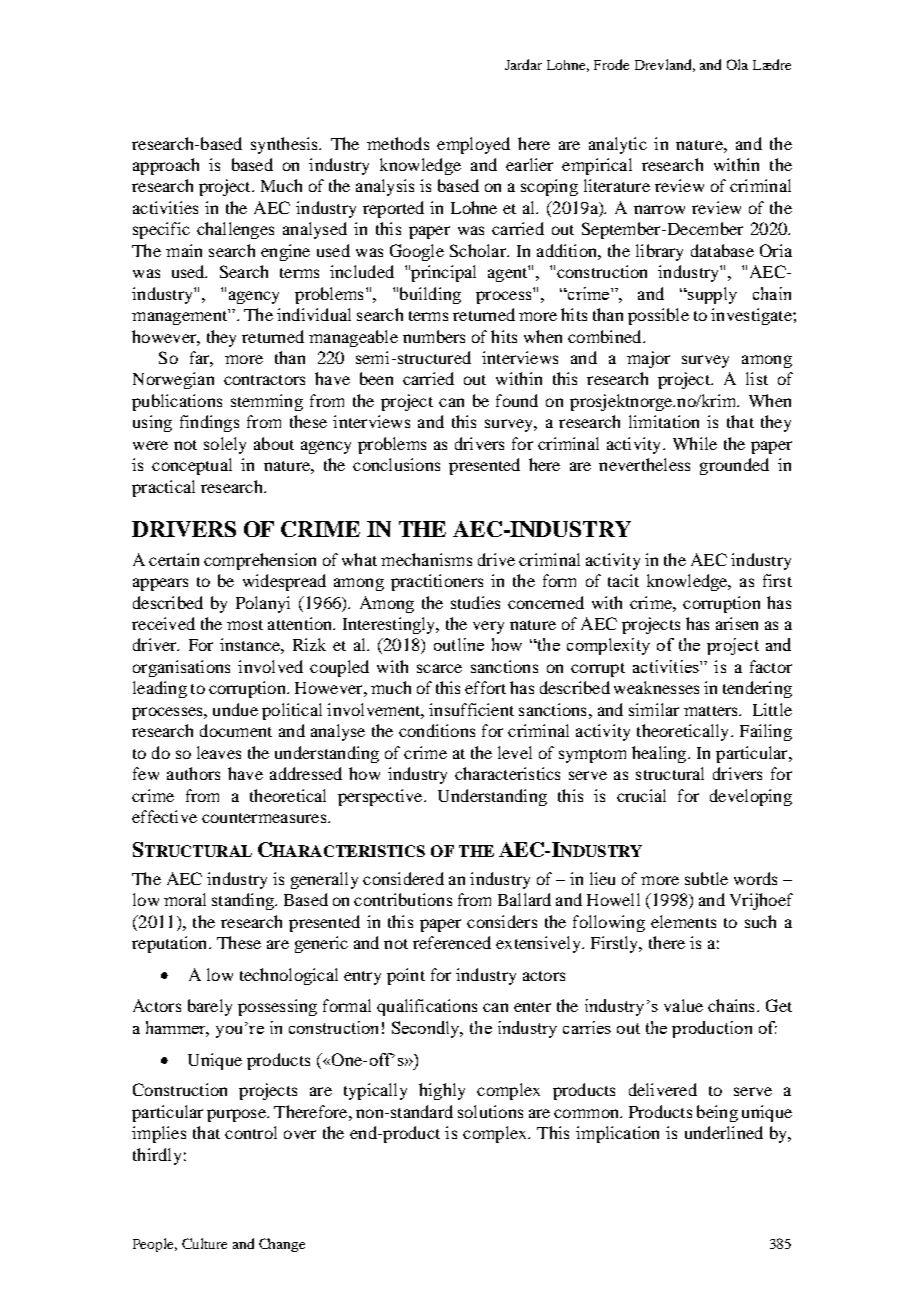 The height and width of the screenshot is (1308, 924). Describe the element at coordinates (473, 145) in the screenshot. I see `employed` at that location.
